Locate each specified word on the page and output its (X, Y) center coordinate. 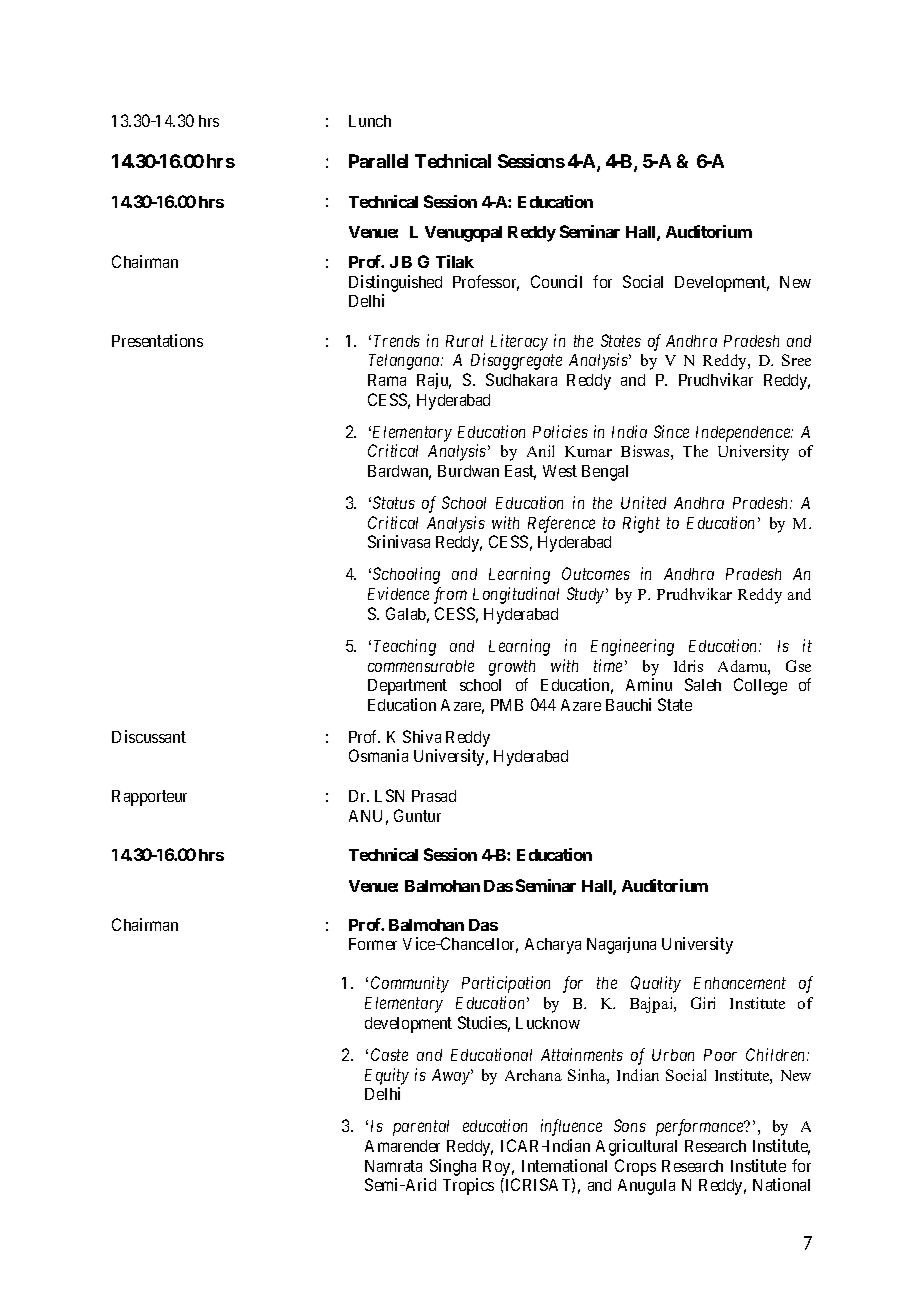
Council (556, 281)
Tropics (468, 1186)
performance (701, 1127)
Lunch (370, 121)
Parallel (378, 161)
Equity (387, 1076)
